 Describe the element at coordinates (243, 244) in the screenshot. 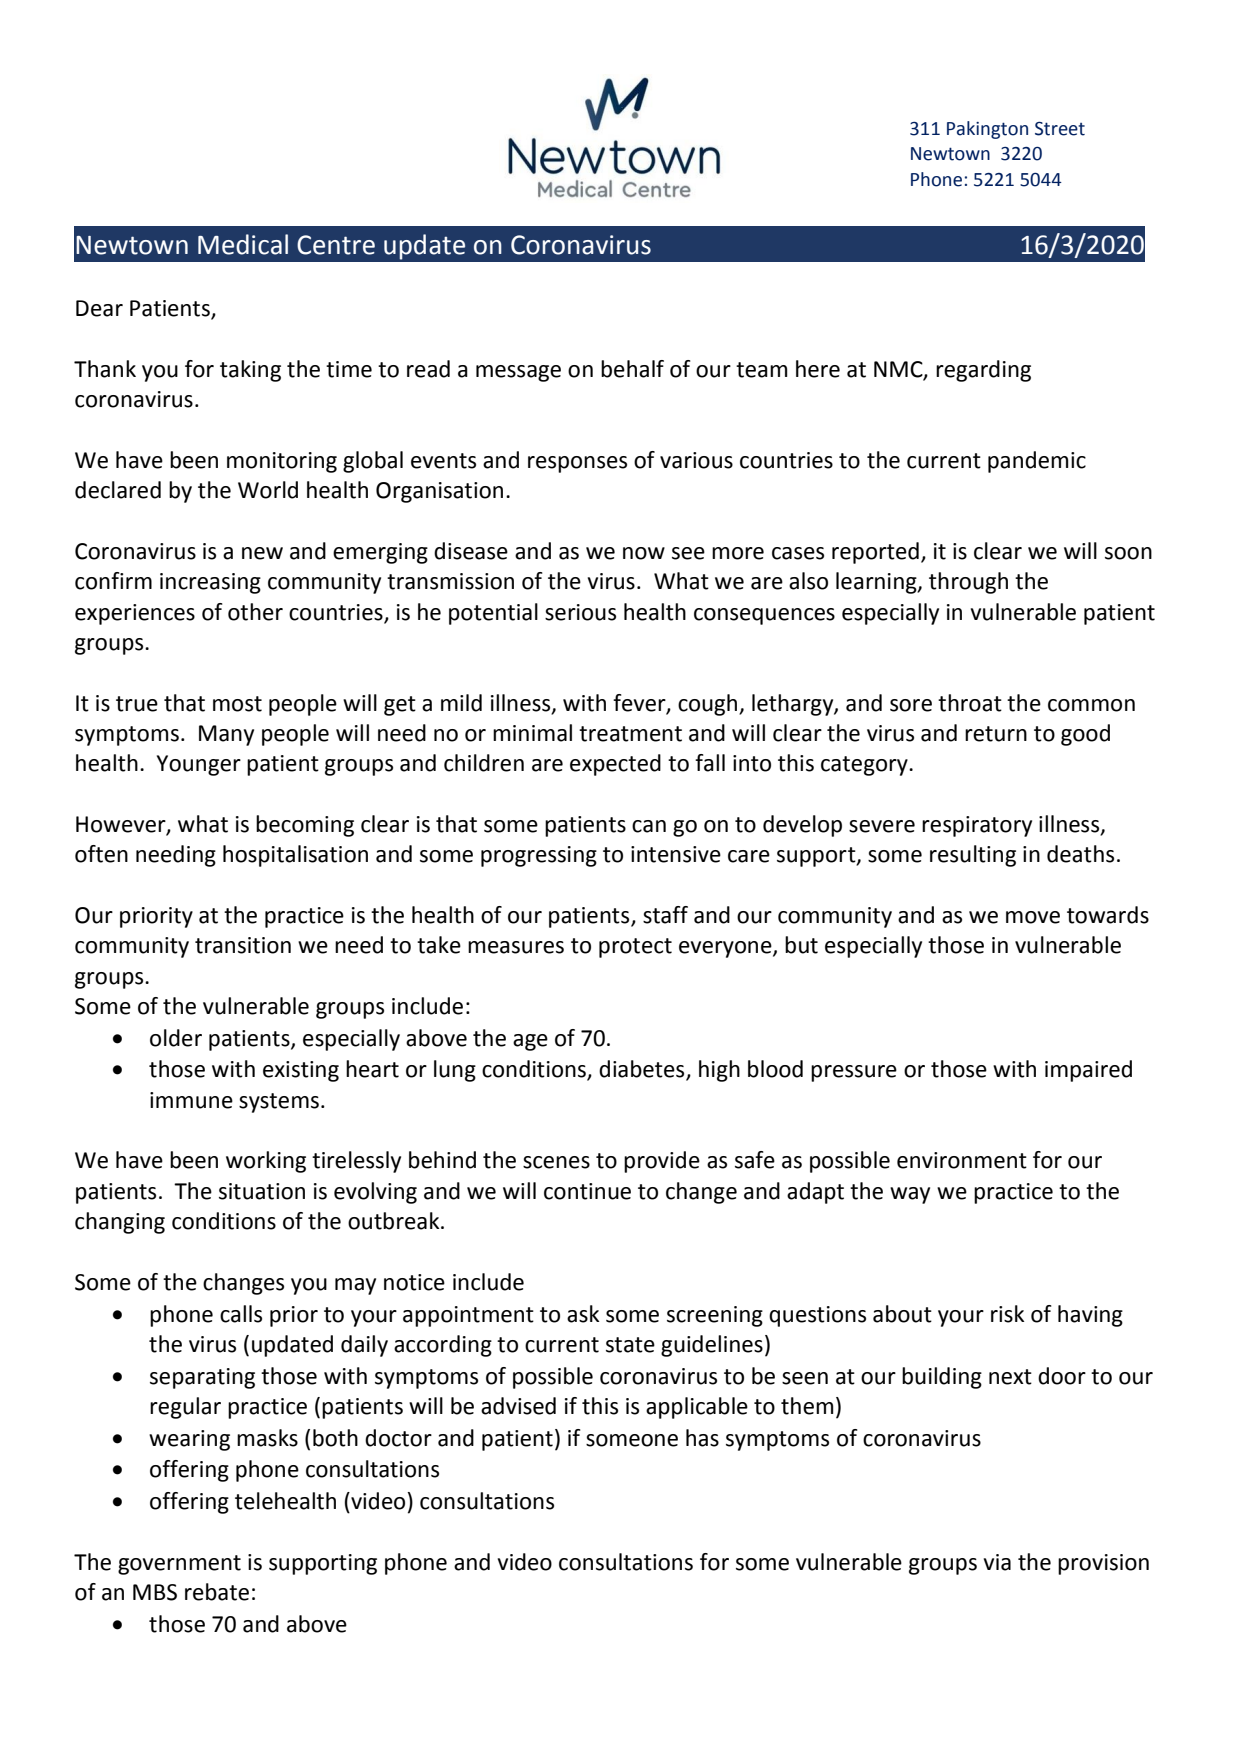

I see `Medical` at that location.
